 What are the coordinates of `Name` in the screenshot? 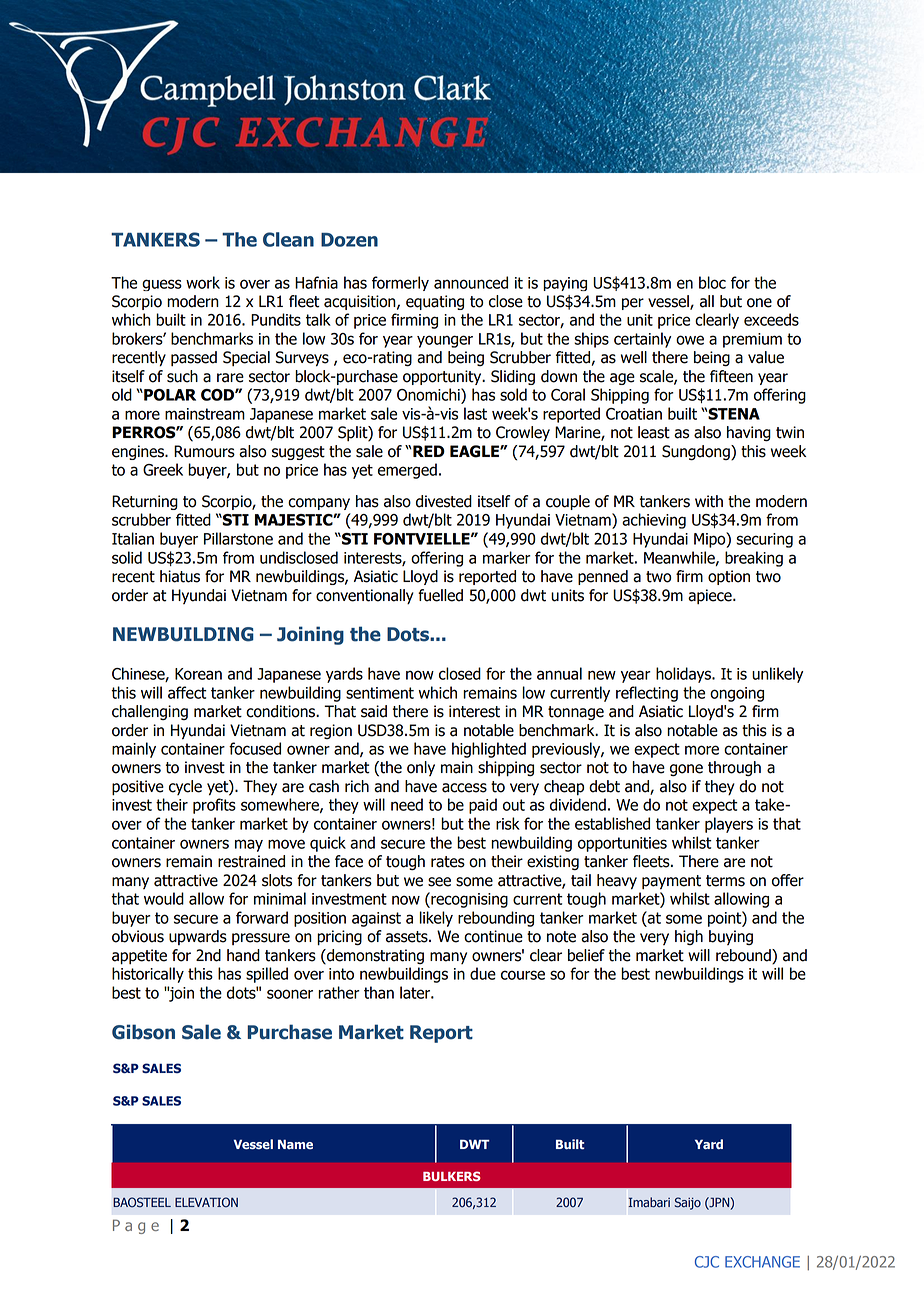 It's located at (295, 1144).
